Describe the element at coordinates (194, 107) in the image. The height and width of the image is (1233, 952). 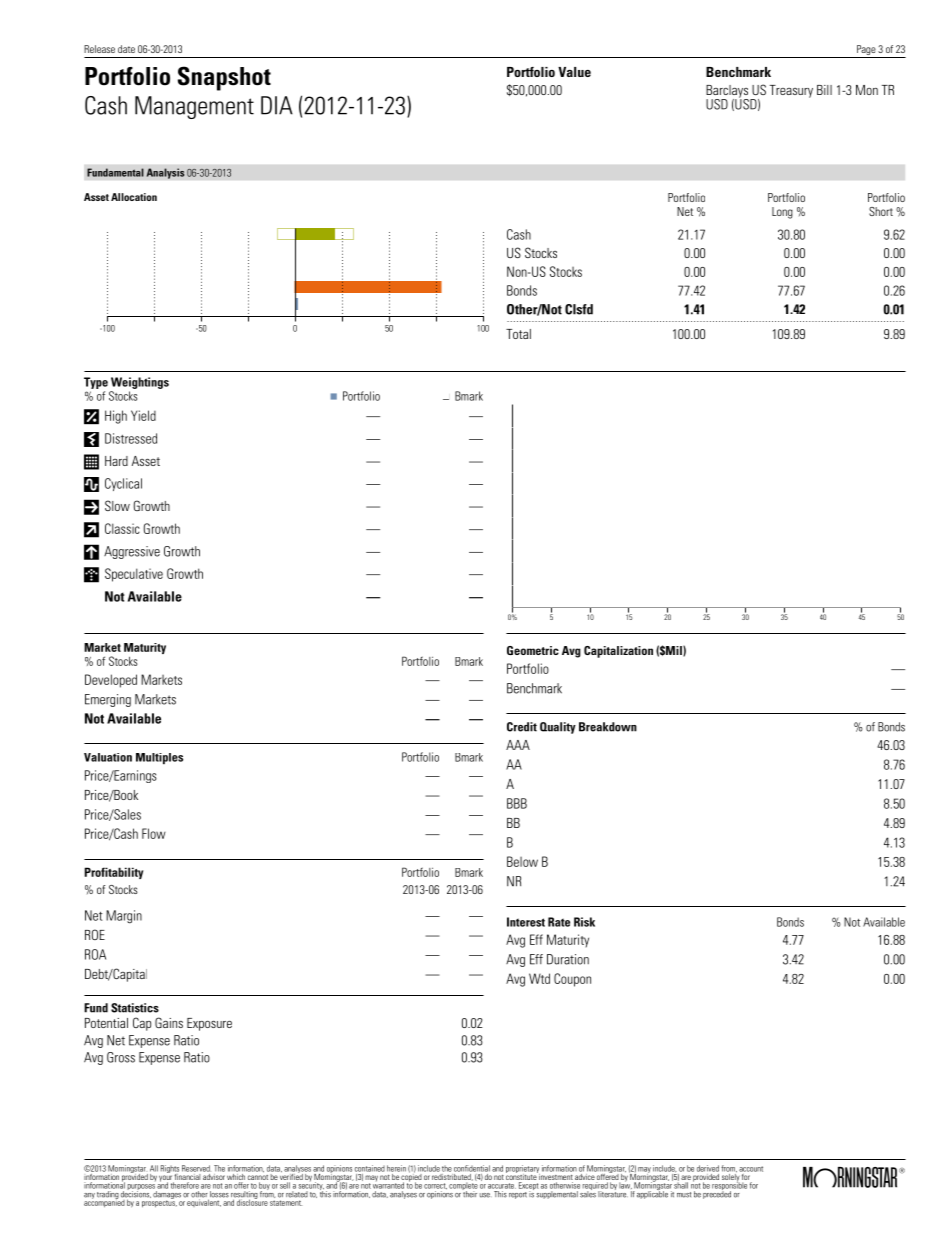
I see `Management` at that location.
